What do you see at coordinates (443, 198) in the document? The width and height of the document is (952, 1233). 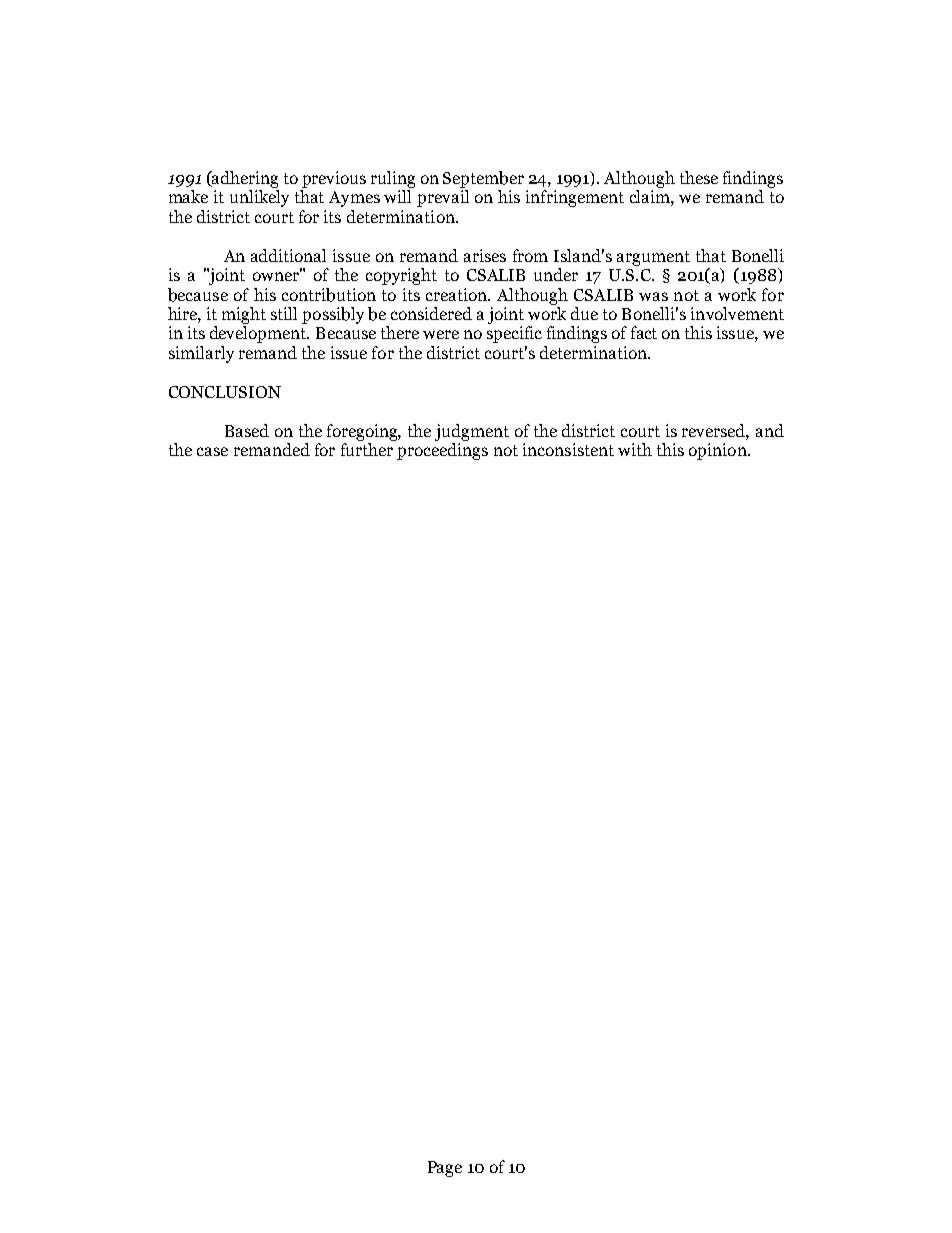 I see `prevail` at bounding box center [443, 198].
